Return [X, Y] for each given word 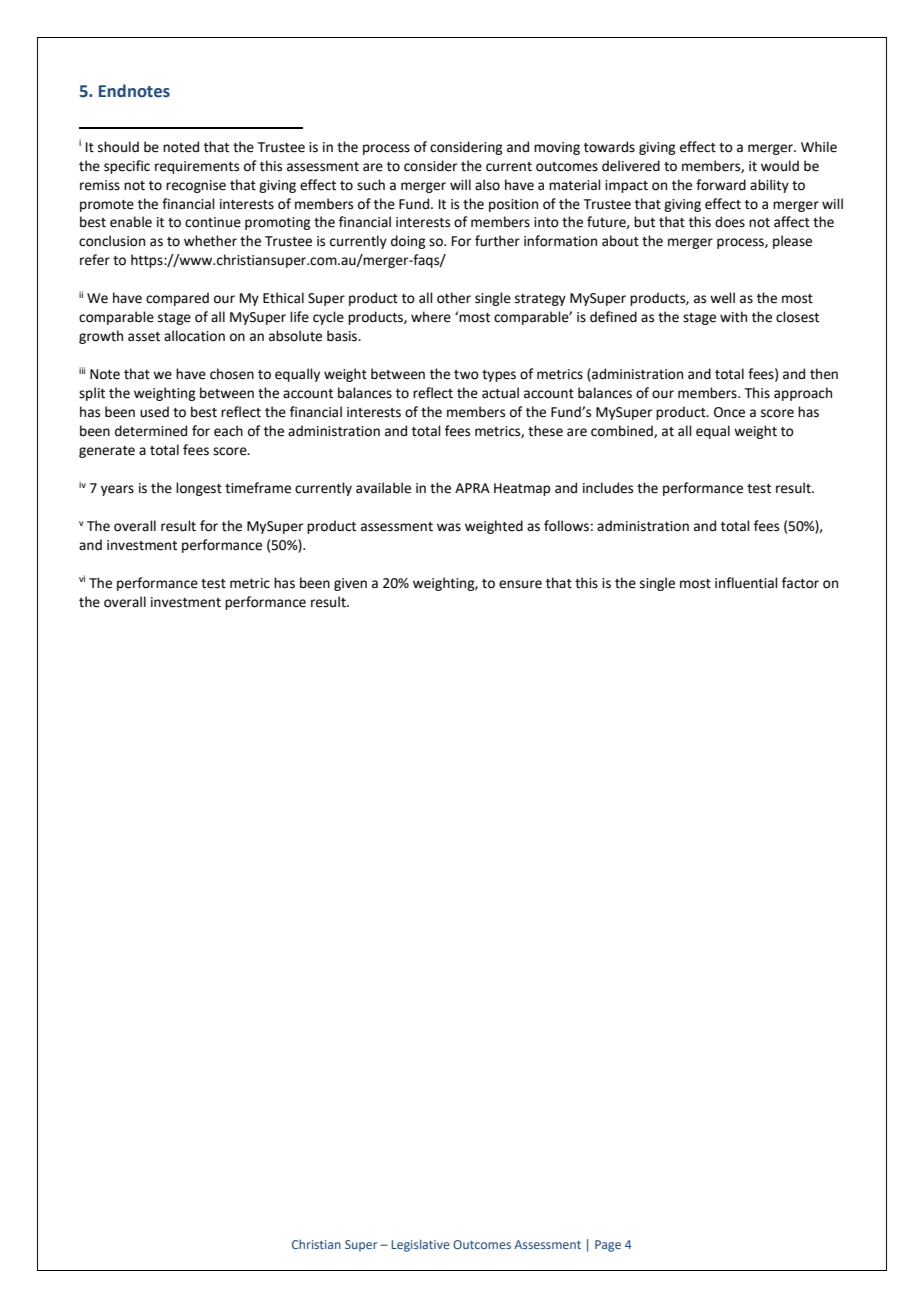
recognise [196, 186]
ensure [520, 584]
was [449, 527]
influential [746, 583]
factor [800, 583]
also [487, 185]
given [350, 584]
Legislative [421, 1245]
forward [721, 185]
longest [199, 489]
